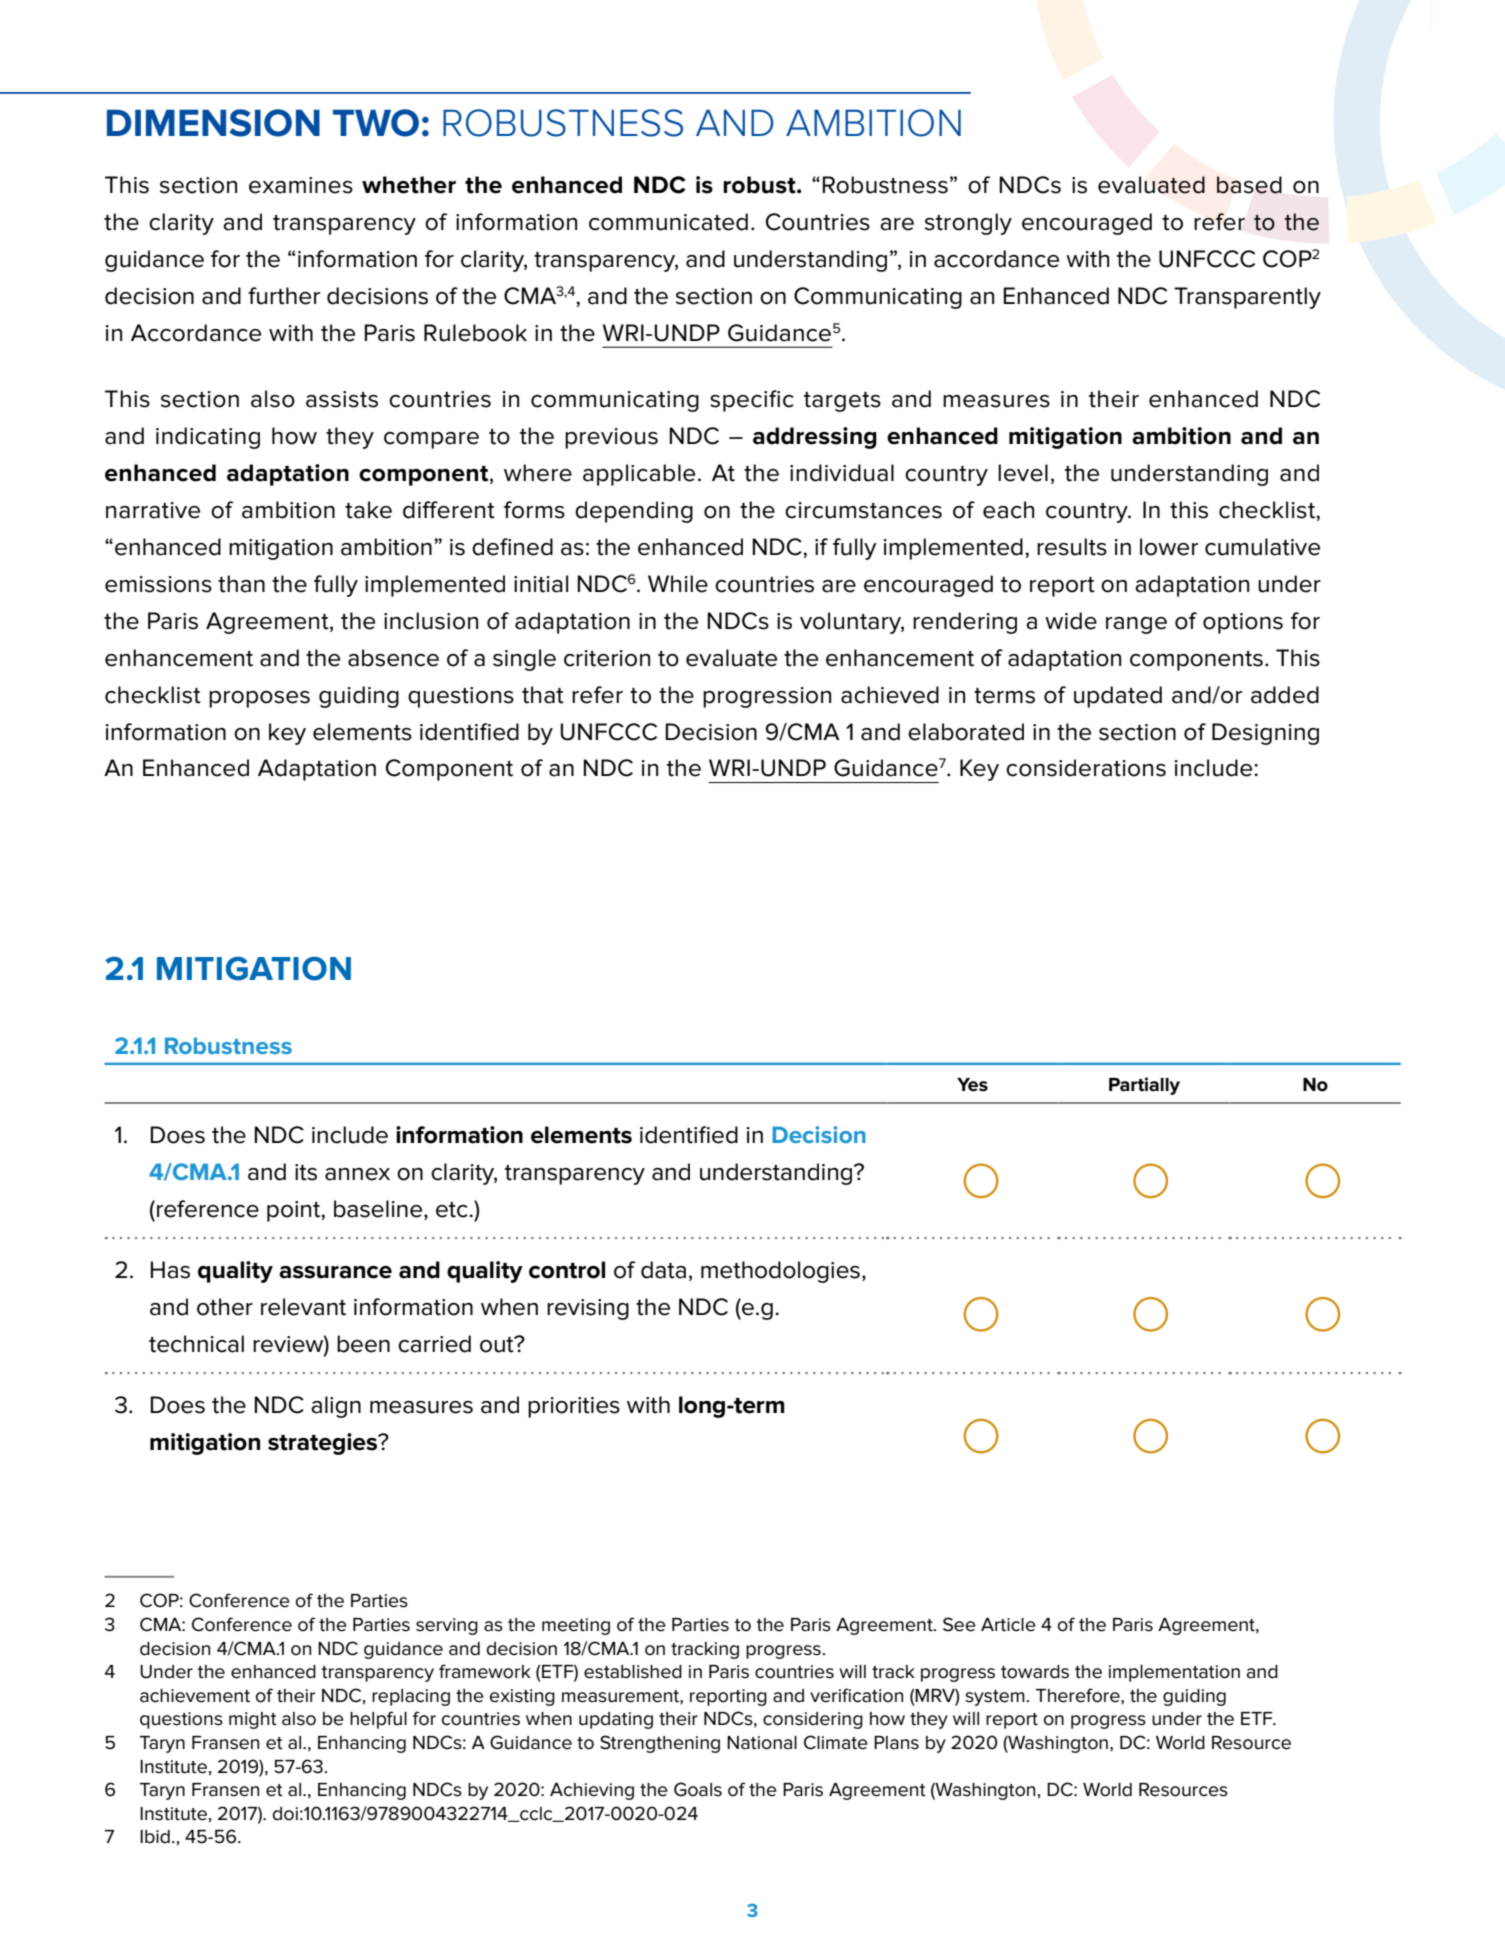  Describe the element at coordinates (1249, 185) in the screenshot. I see `based` at that location.
